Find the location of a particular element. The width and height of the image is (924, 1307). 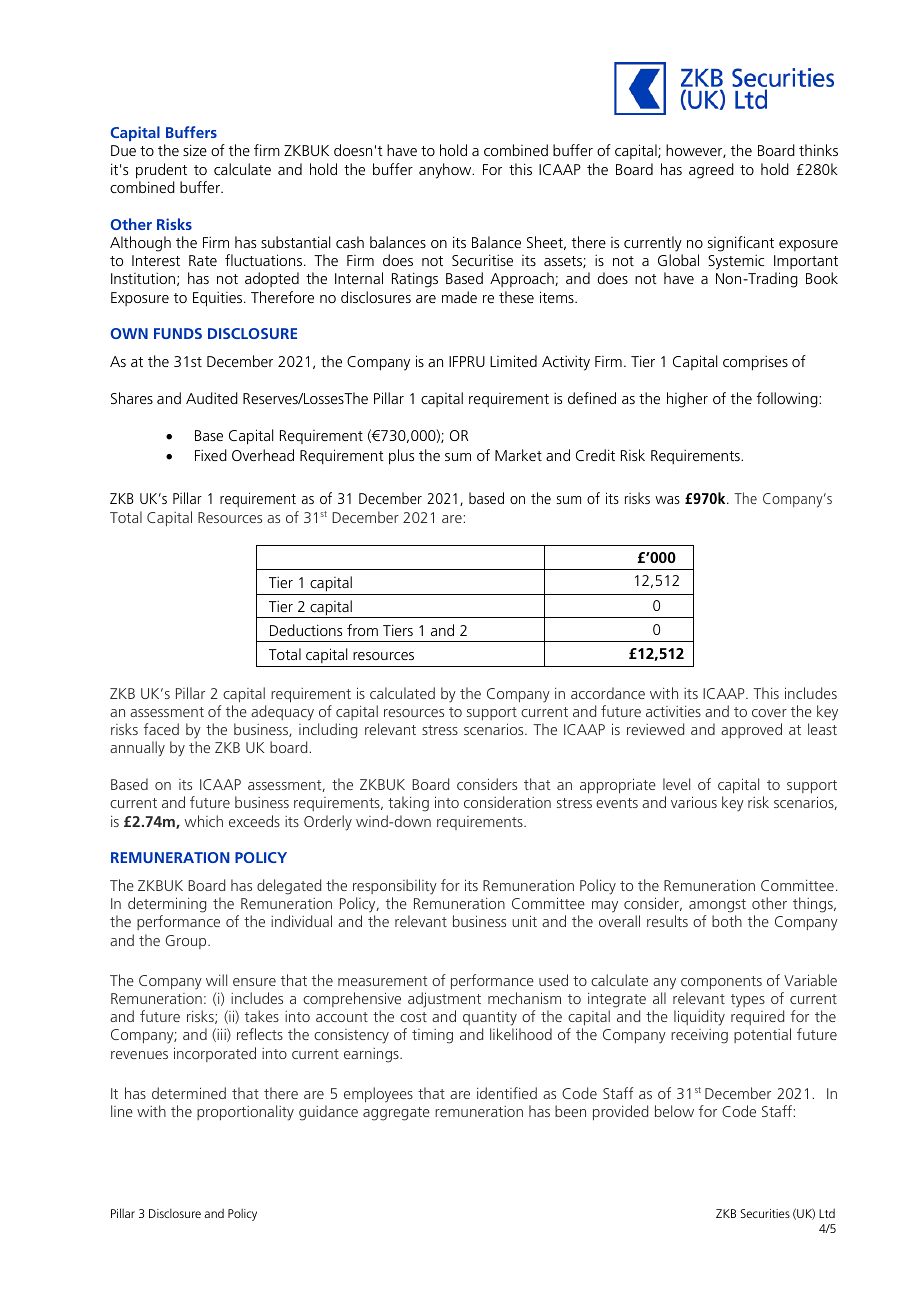

agreed is located at coordinates (711, 171).
